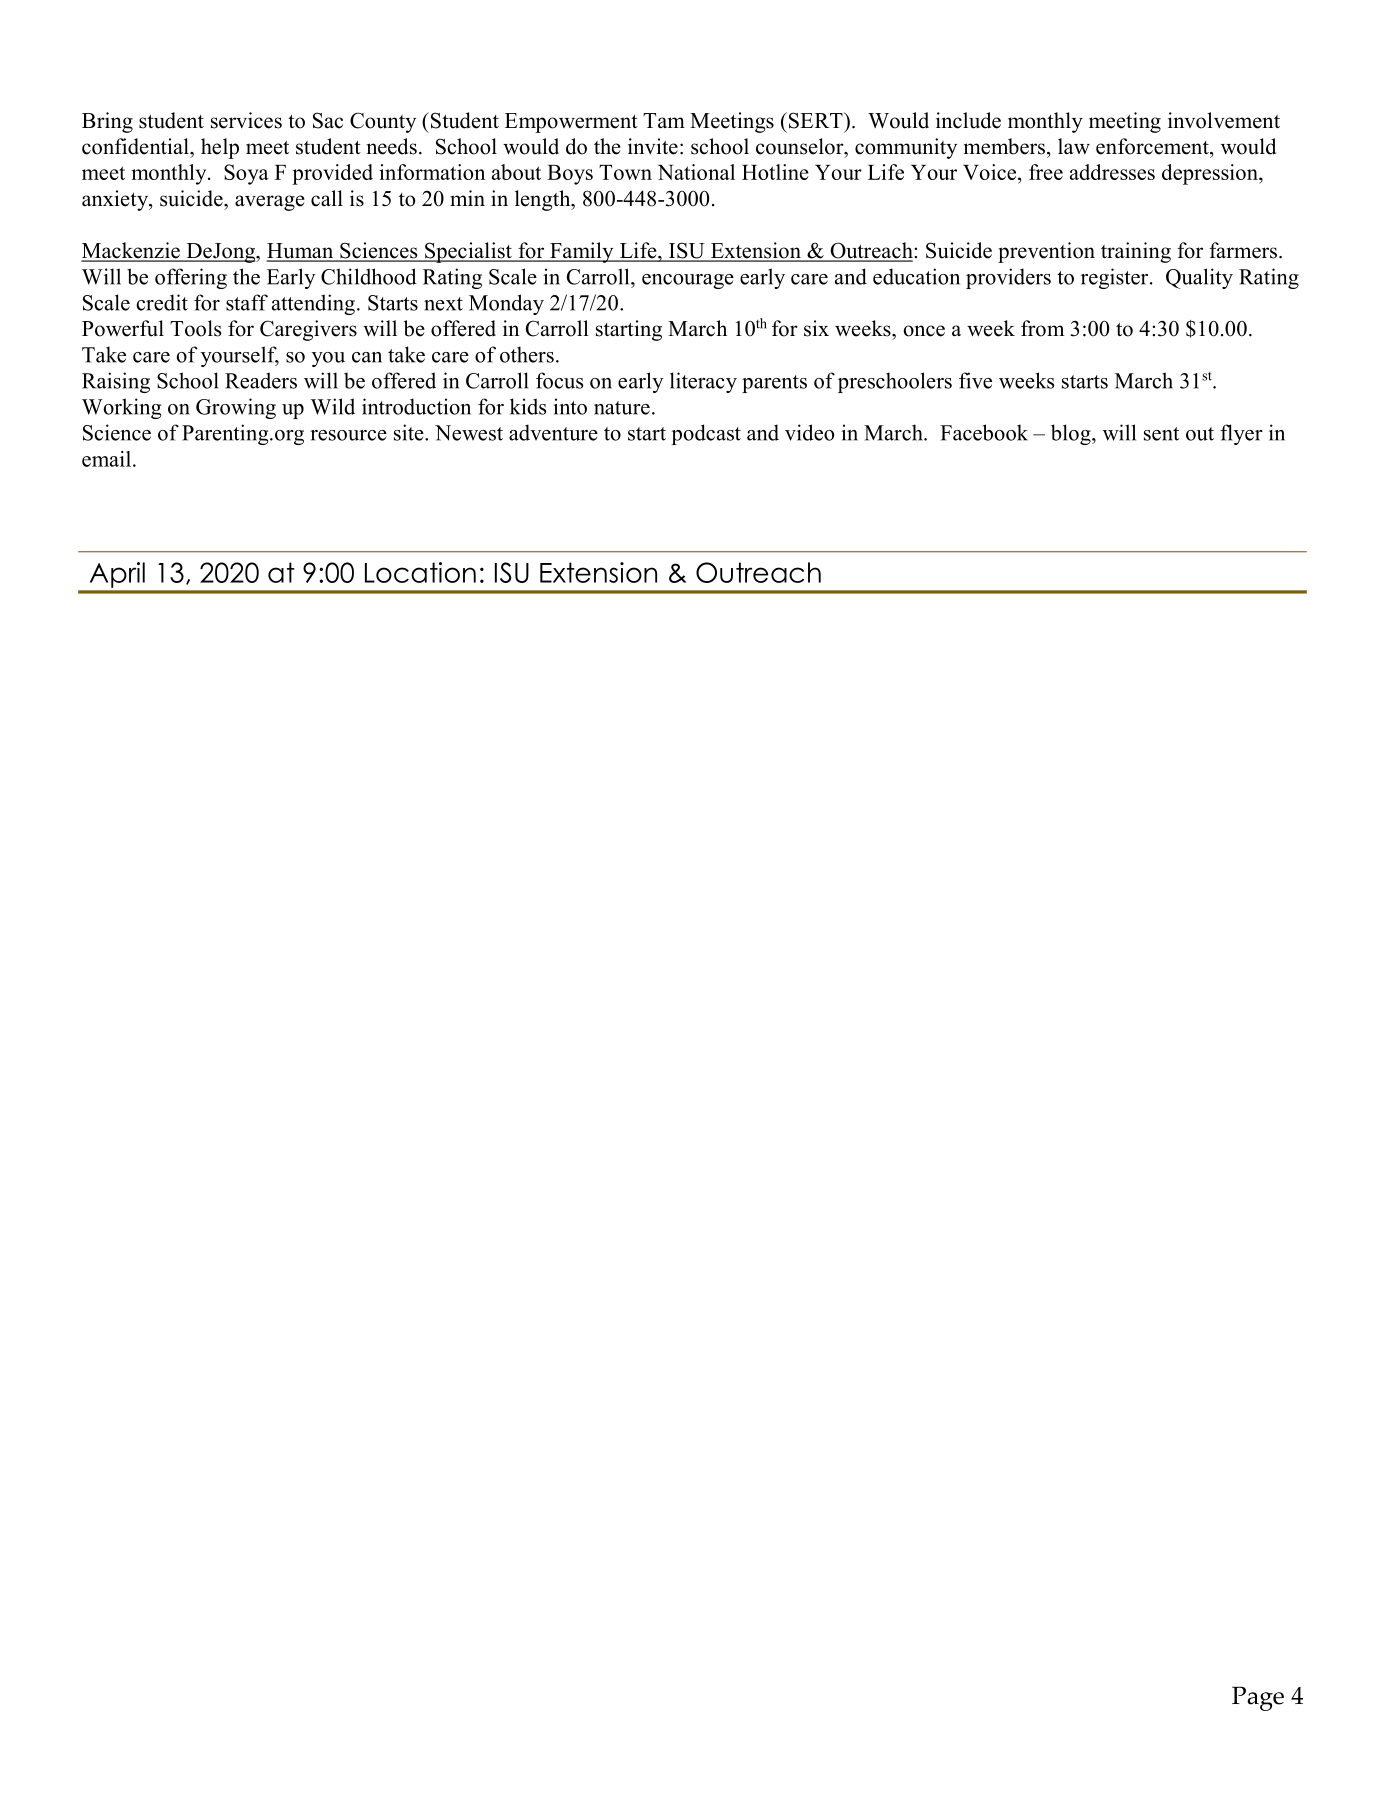 The width and height of the screenshot is (1385, 1793). What do you see at coordinates (1241, 434) in the screenshot?
I see `flyer` at bounding box center [1241, 434].
